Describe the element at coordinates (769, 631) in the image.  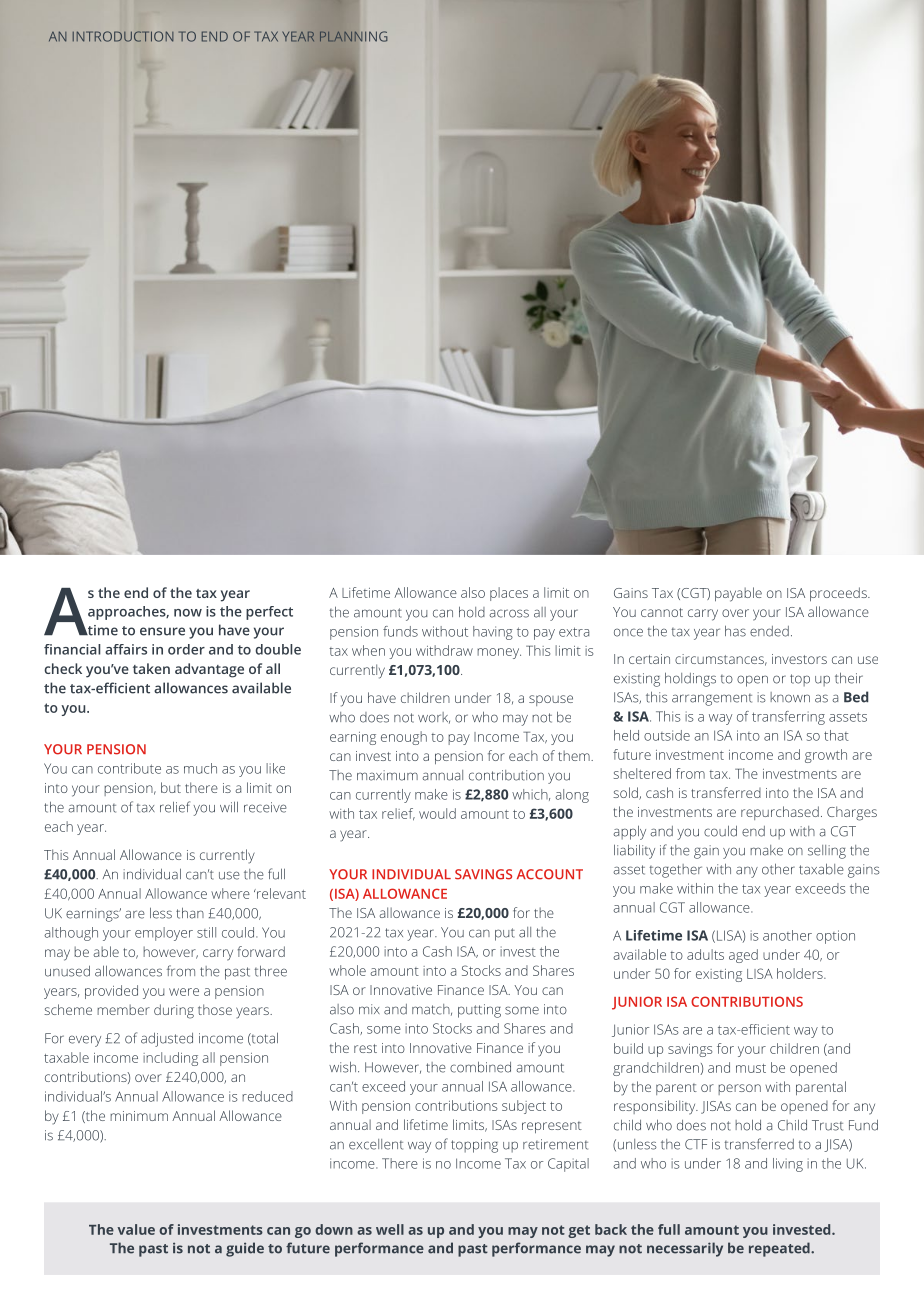
I see `ended` at that location.
